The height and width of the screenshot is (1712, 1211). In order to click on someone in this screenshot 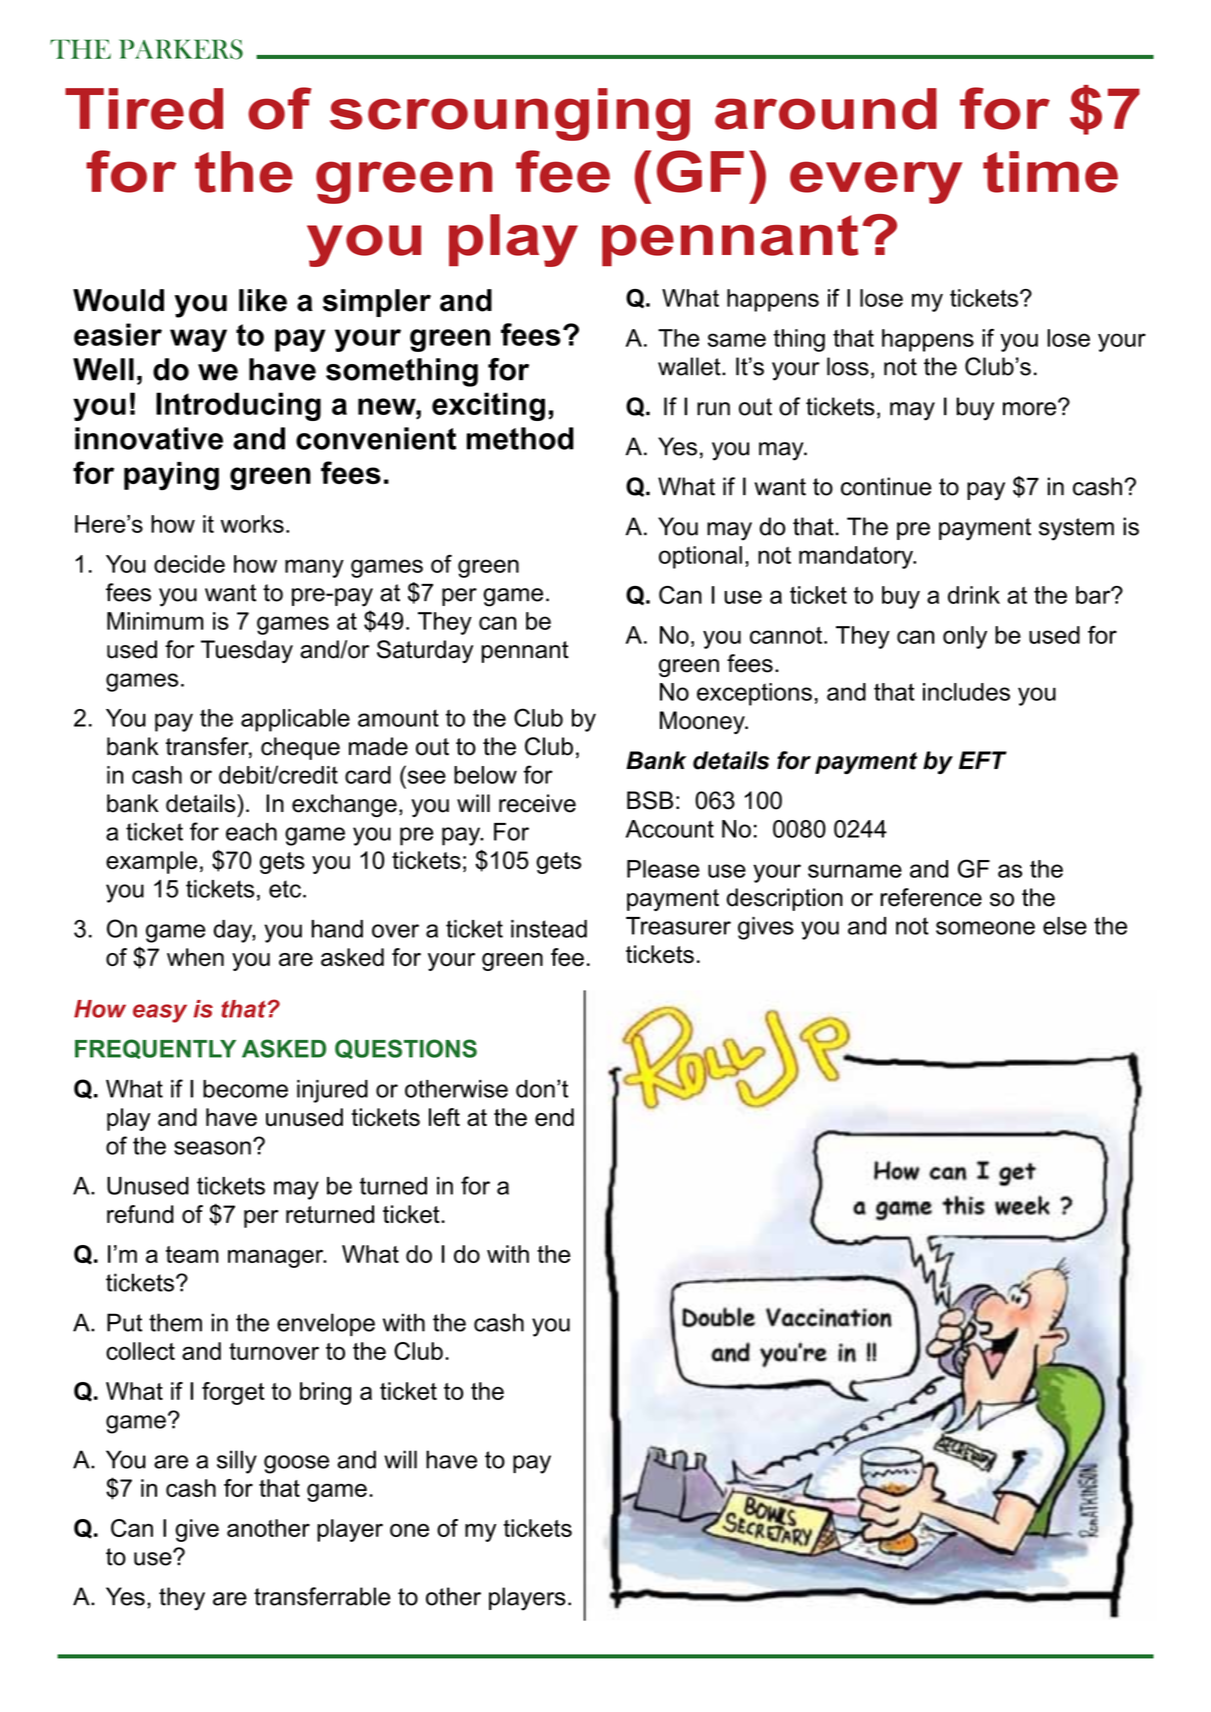, I will do `click(985, 928)`.
